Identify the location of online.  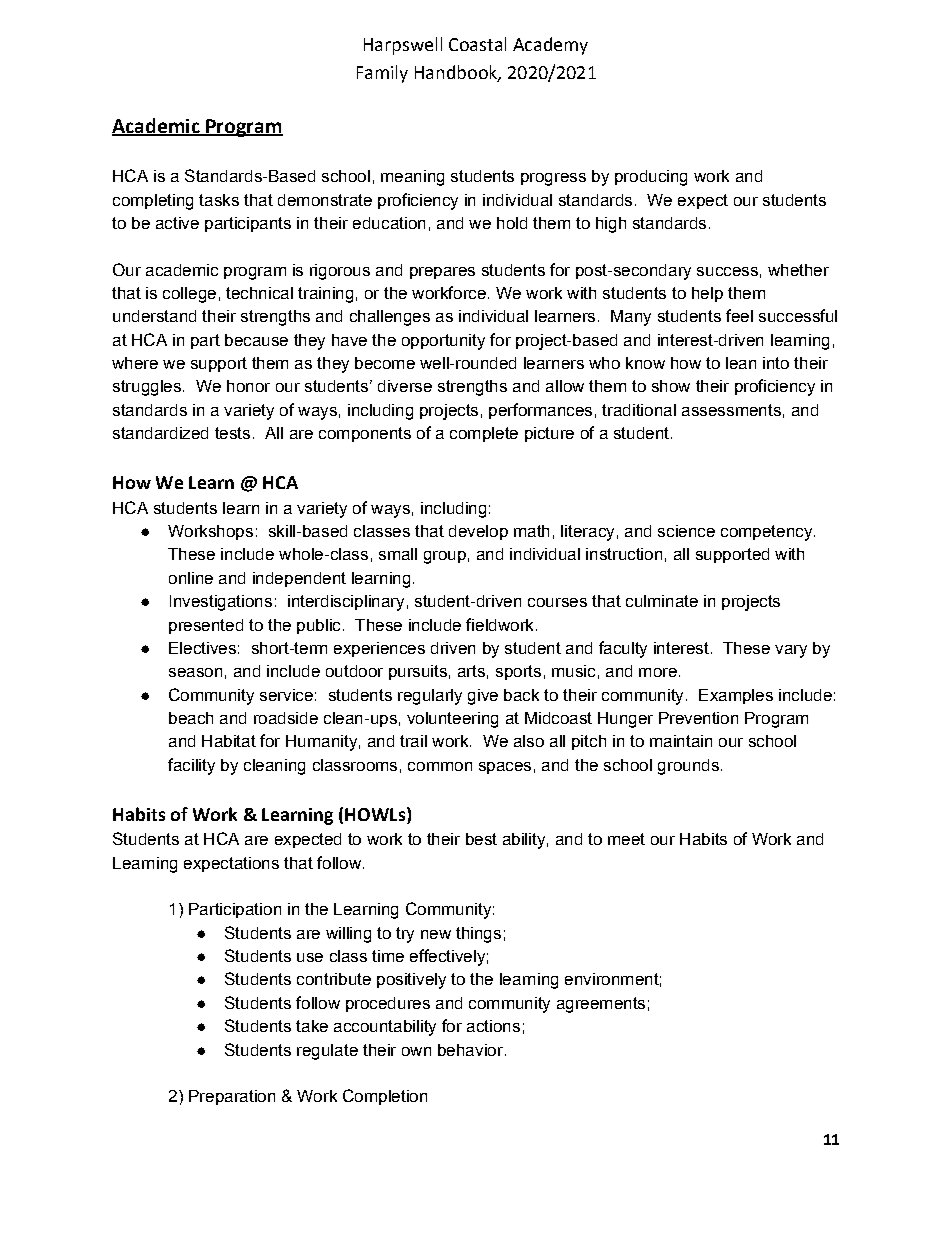
(191, 578).
